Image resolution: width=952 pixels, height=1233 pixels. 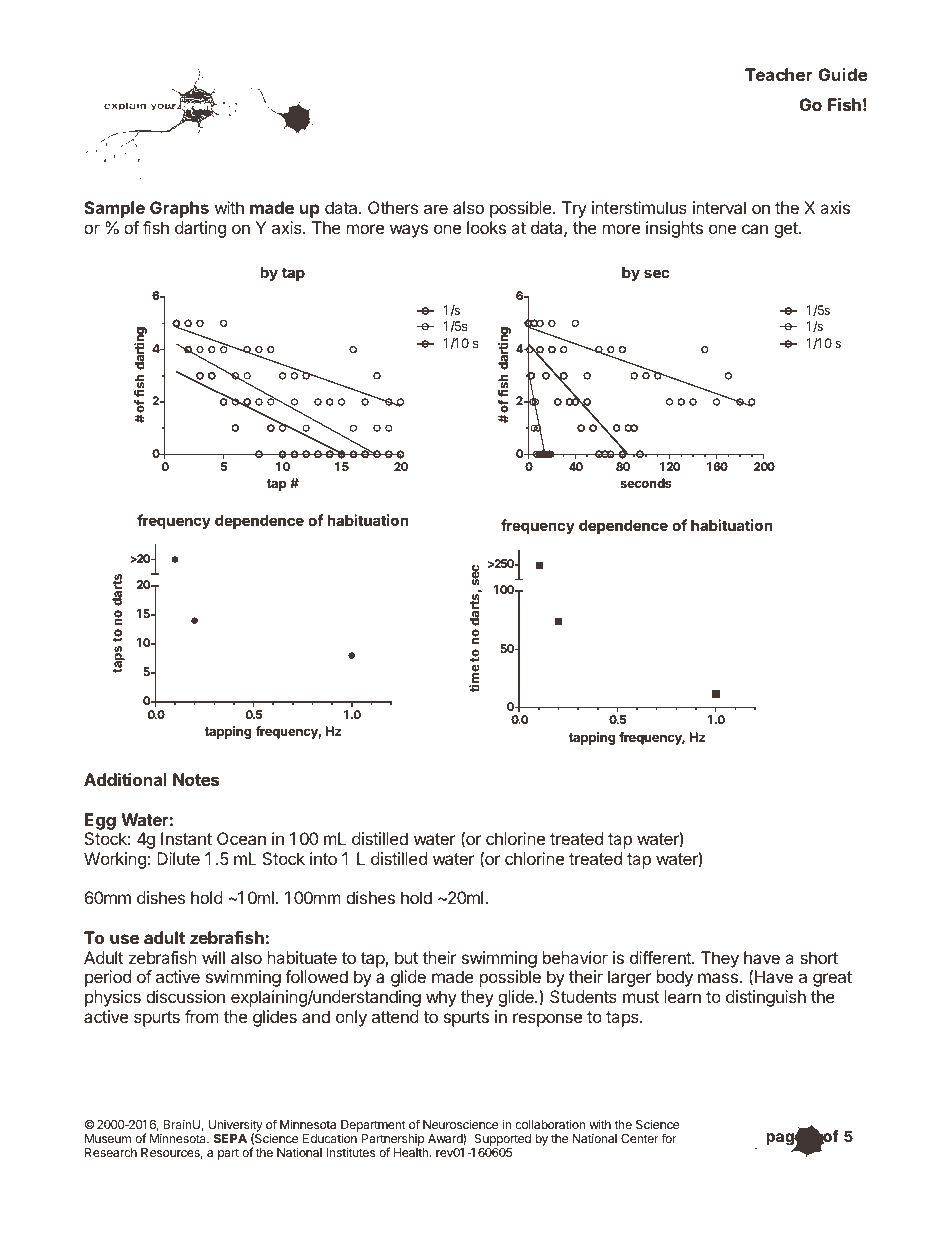 I want to click on University, so click(x=236, y=1126).
